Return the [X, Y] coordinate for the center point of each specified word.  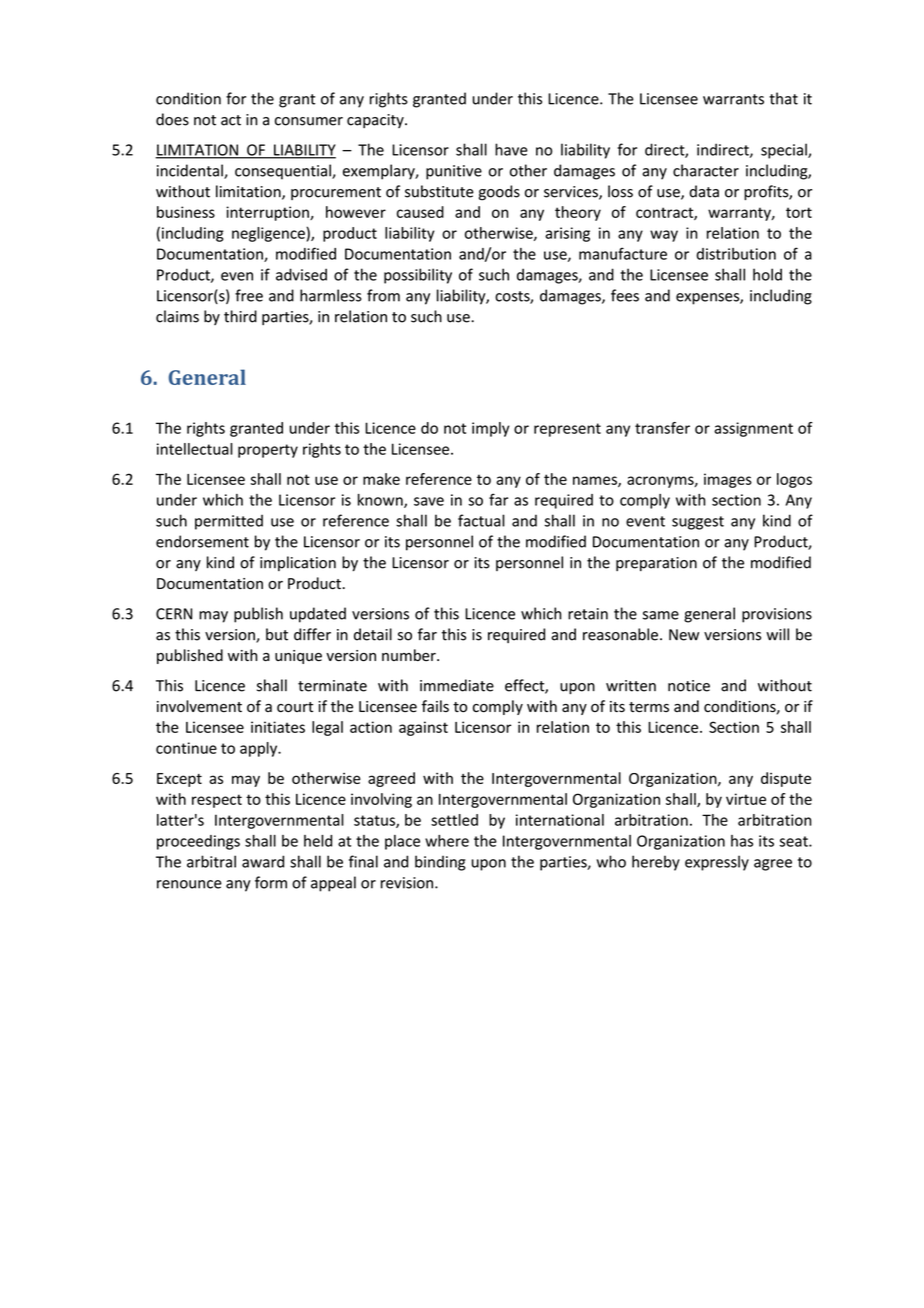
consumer [309, 121]
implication [298, 563]
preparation [656, 564]
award [263, 861]
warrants [733, 99]
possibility [418, 276]
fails [435, 706]
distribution [736, 254]
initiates [278, 727]
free [249, 295]
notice [689, 686]
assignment [753, 429]
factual [481, 520]
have [511, 149]
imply [491, 429]
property [268, 451]
